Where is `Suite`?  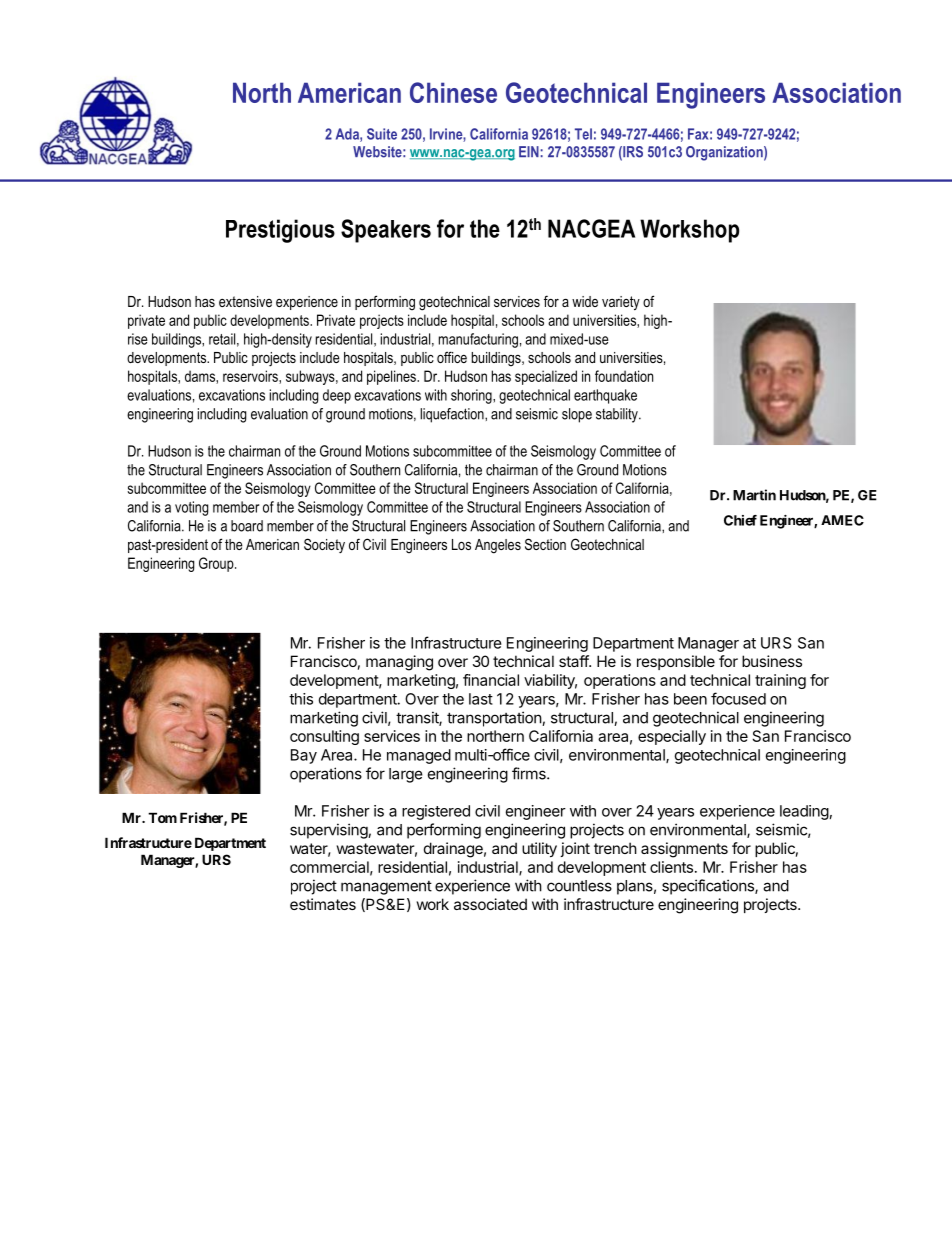
Suite is located at coordinates (382, 134).
